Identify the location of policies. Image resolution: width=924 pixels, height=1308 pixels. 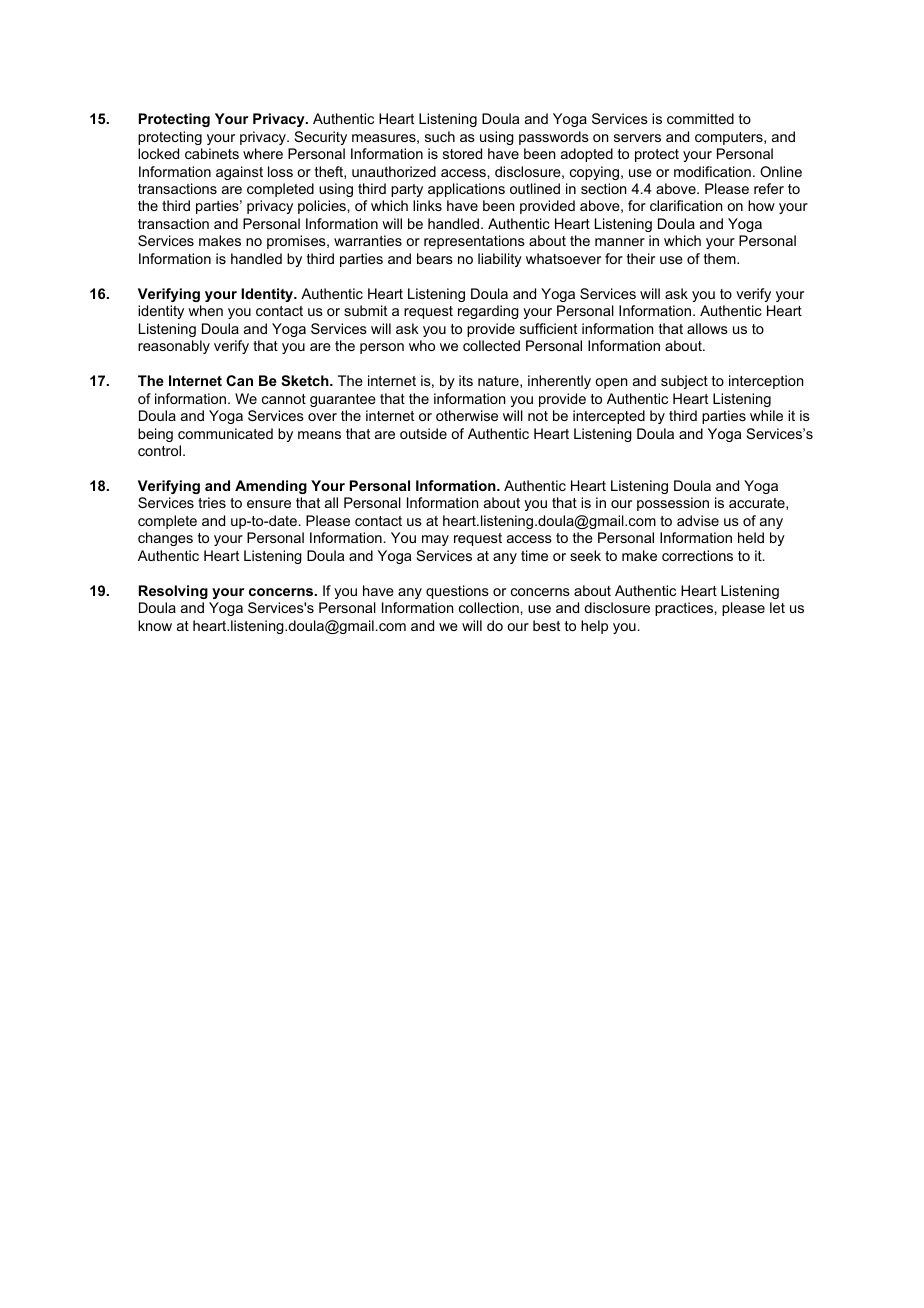
(323, 207).
